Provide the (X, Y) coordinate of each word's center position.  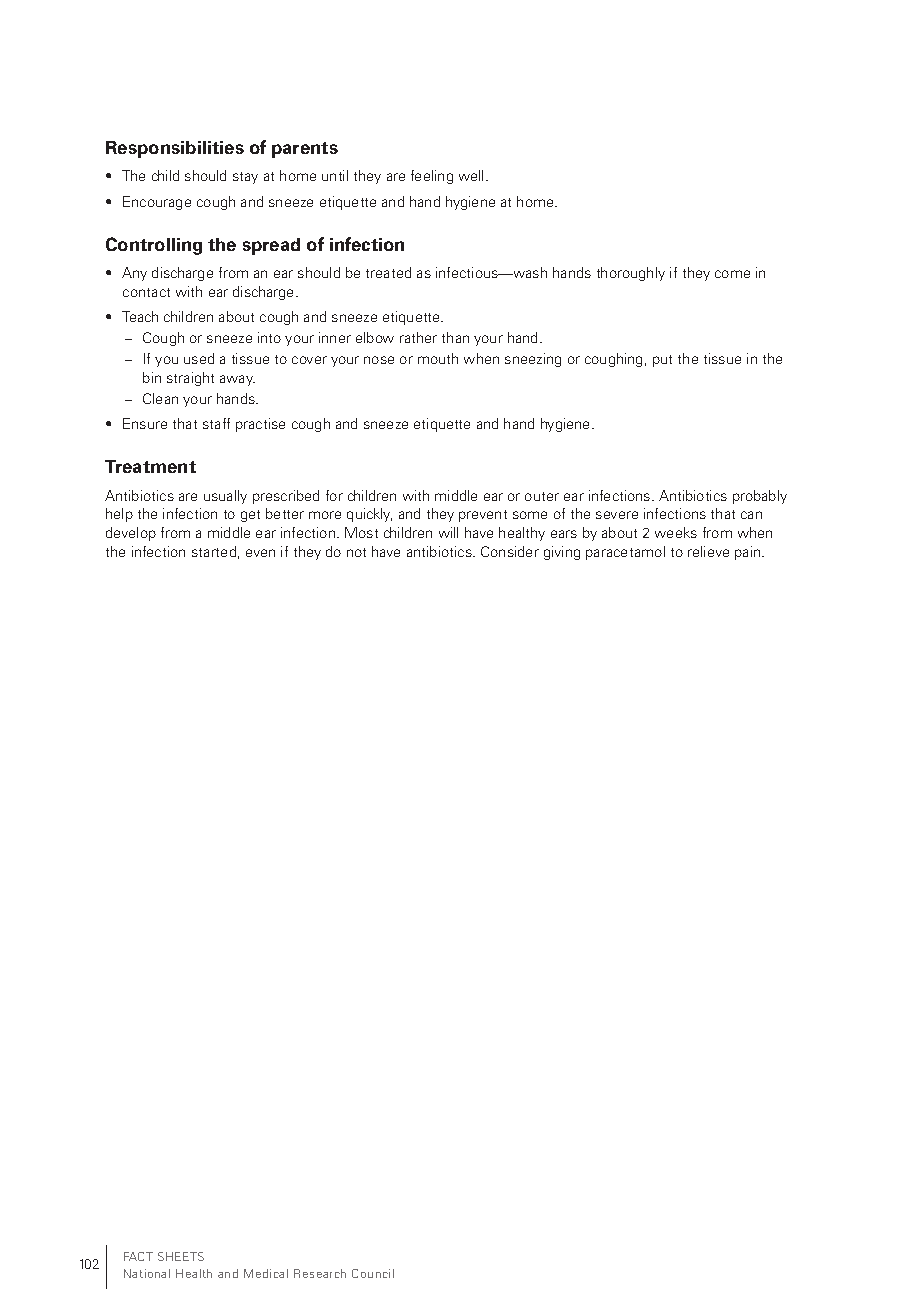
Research (320, 1273)
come (732, 274)
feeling (432, 177)
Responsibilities (175, 149)
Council (373, 1273)
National (147, 1273)
